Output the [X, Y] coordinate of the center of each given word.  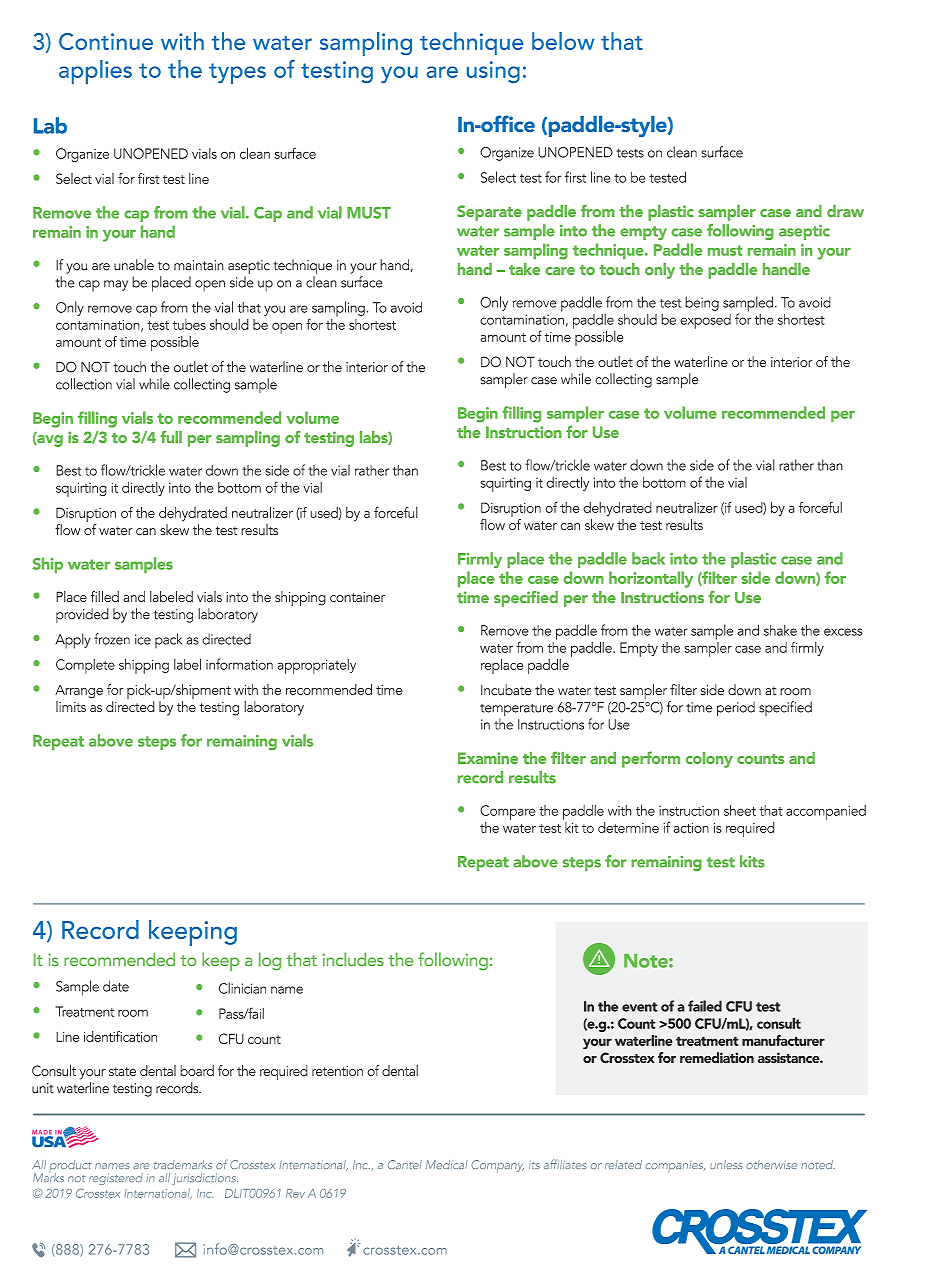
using [493, 72]
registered [116, 1179]
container [357, 597]
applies [95, 72]
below [563, 41]
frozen [112, 639]
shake [780, 630]
